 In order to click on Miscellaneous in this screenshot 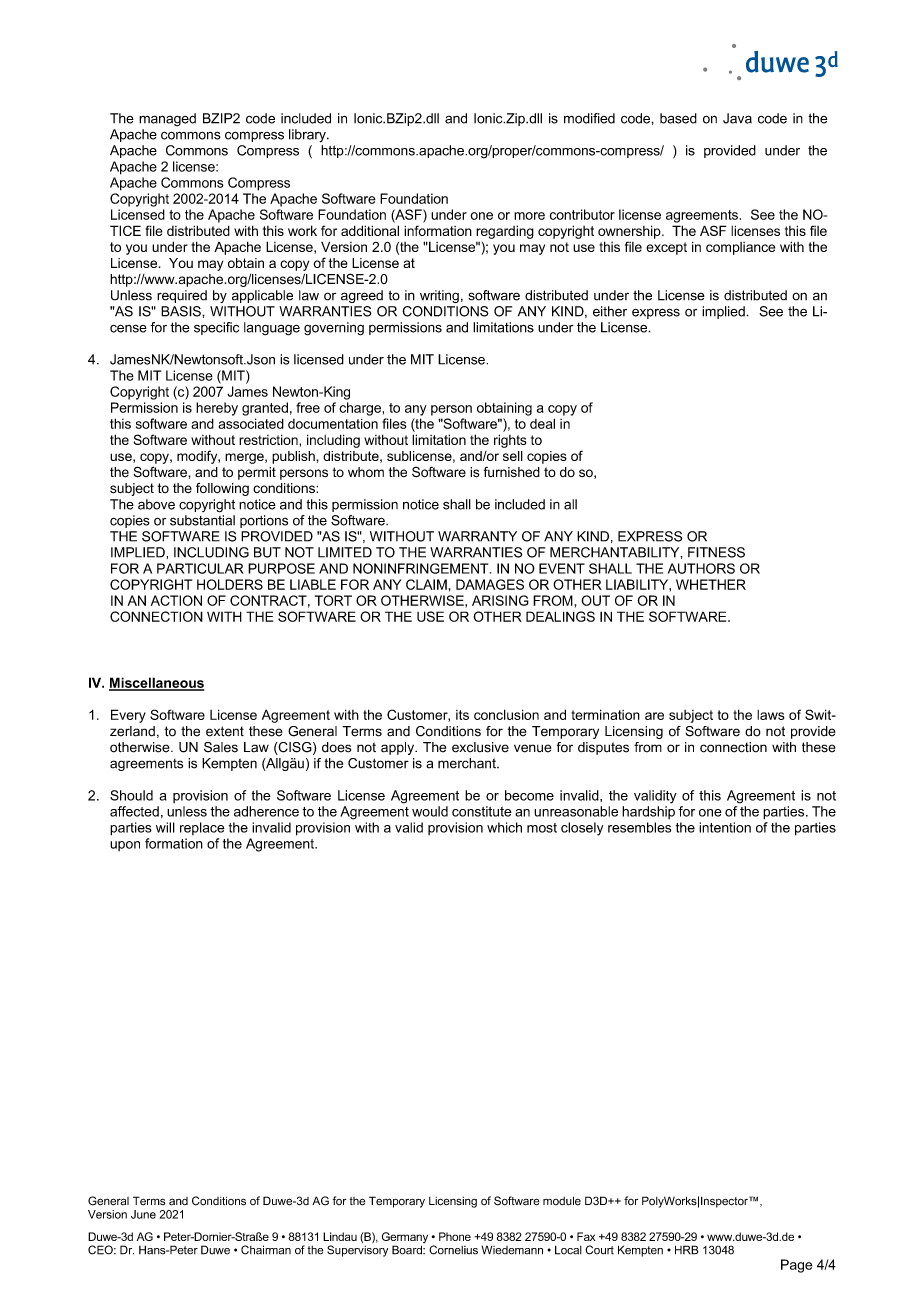, I will do `click(156, 683)`.
